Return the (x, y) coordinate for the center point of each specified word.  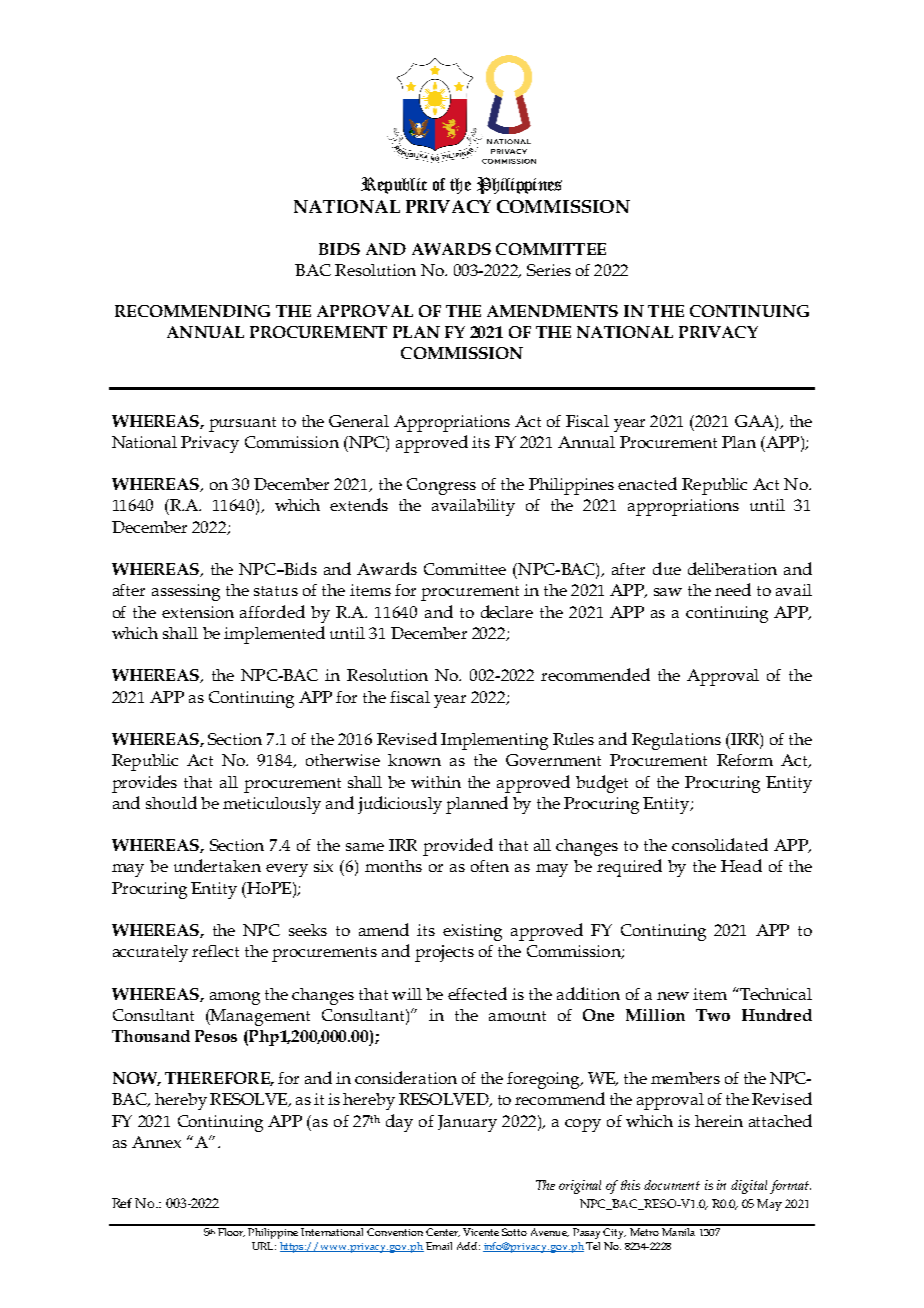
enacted (647, 483)
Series (549, 270)
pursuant (242, 424)
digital (749, 1187)
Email (439, 1246)
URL (264, 1246)
